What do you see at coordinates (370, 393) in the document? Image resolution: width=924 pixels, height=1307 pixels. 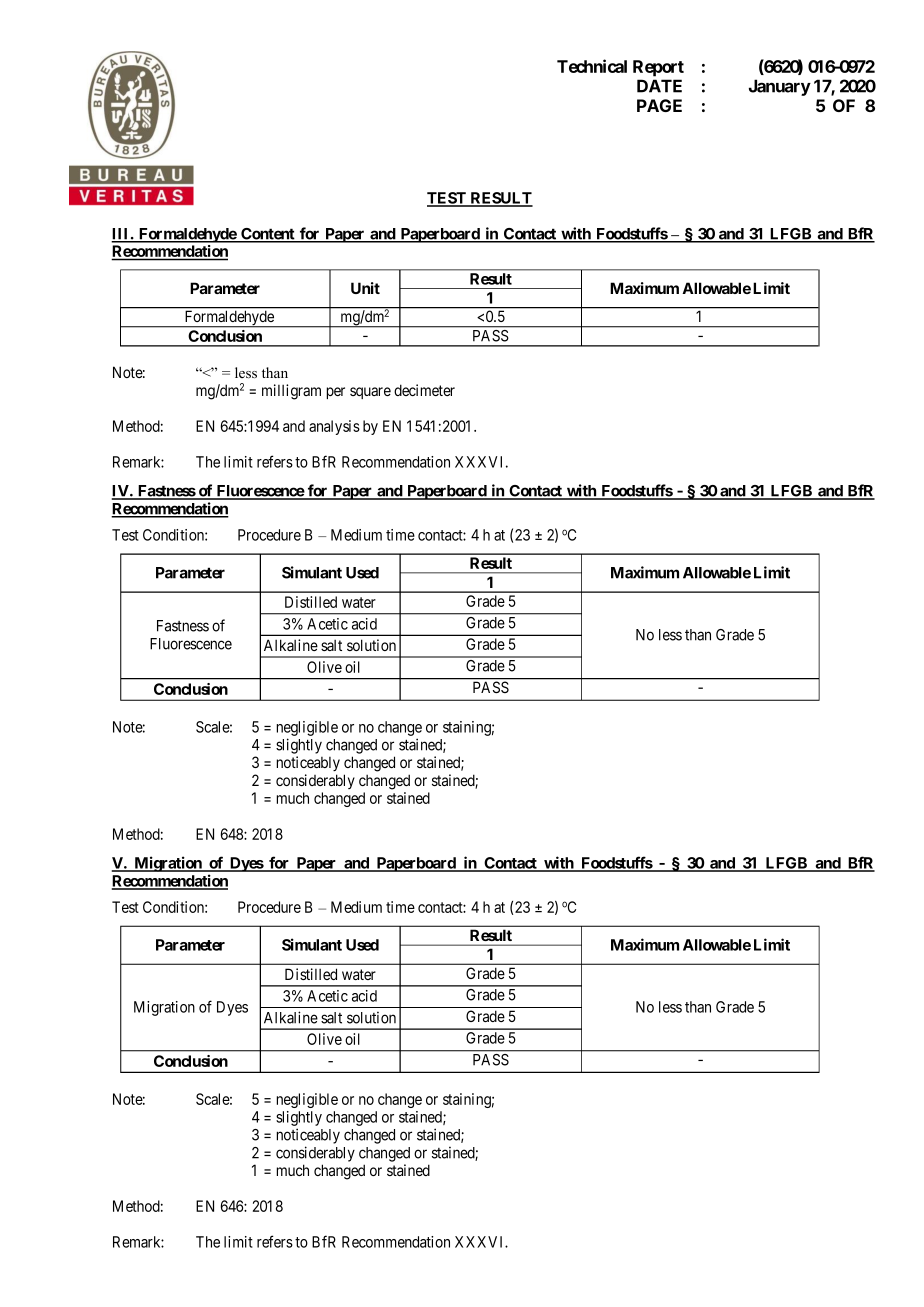 I see `square` at bounding box center [370, 393].
